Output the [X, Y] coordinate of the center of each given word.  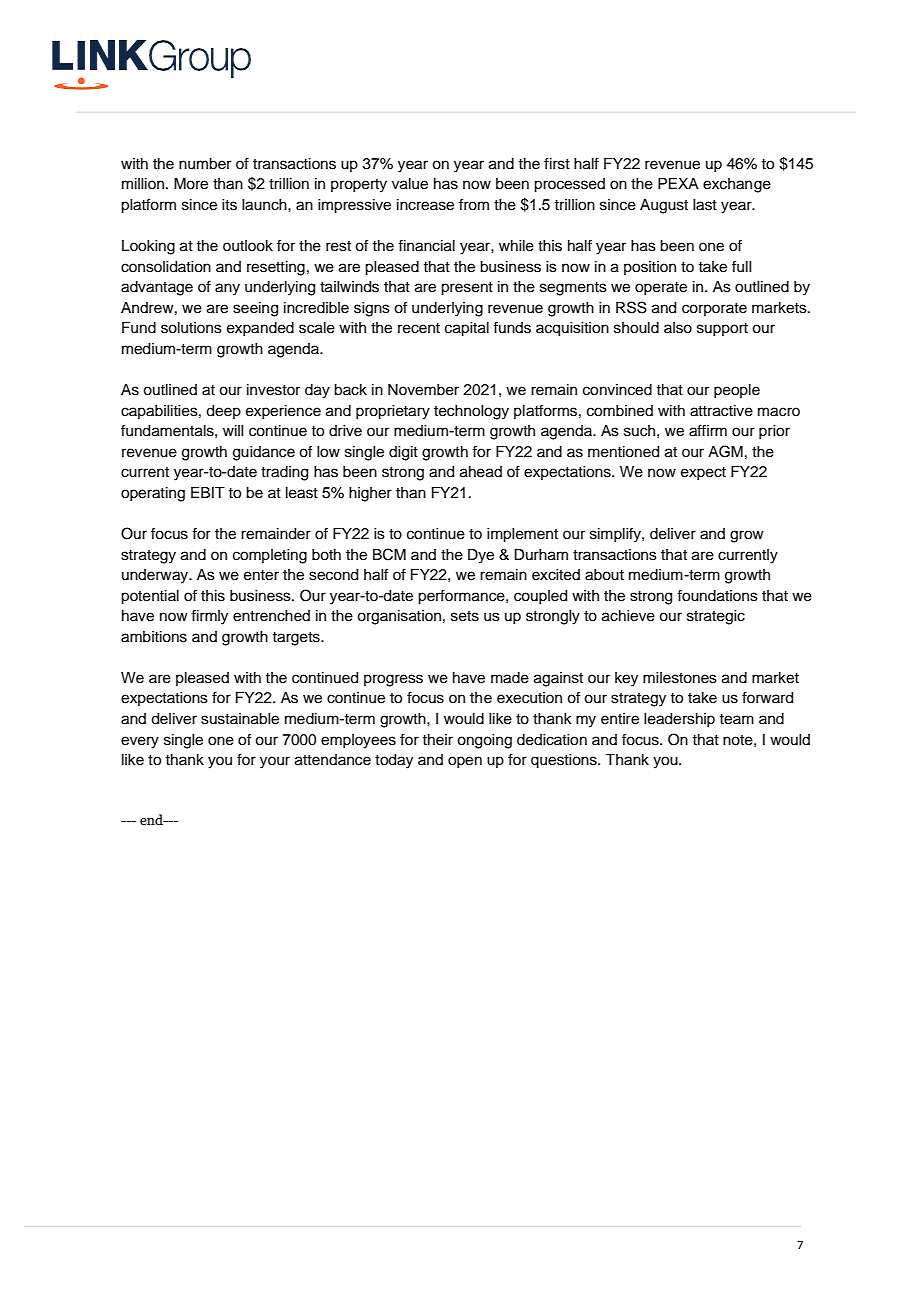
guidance [264, 453]
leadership [679, 720]
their [437, 740]
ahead [481, 472]
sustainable [240, 719]
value [410, 184]
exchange [737, 185]
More [191, 184]
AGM [725, 451]
